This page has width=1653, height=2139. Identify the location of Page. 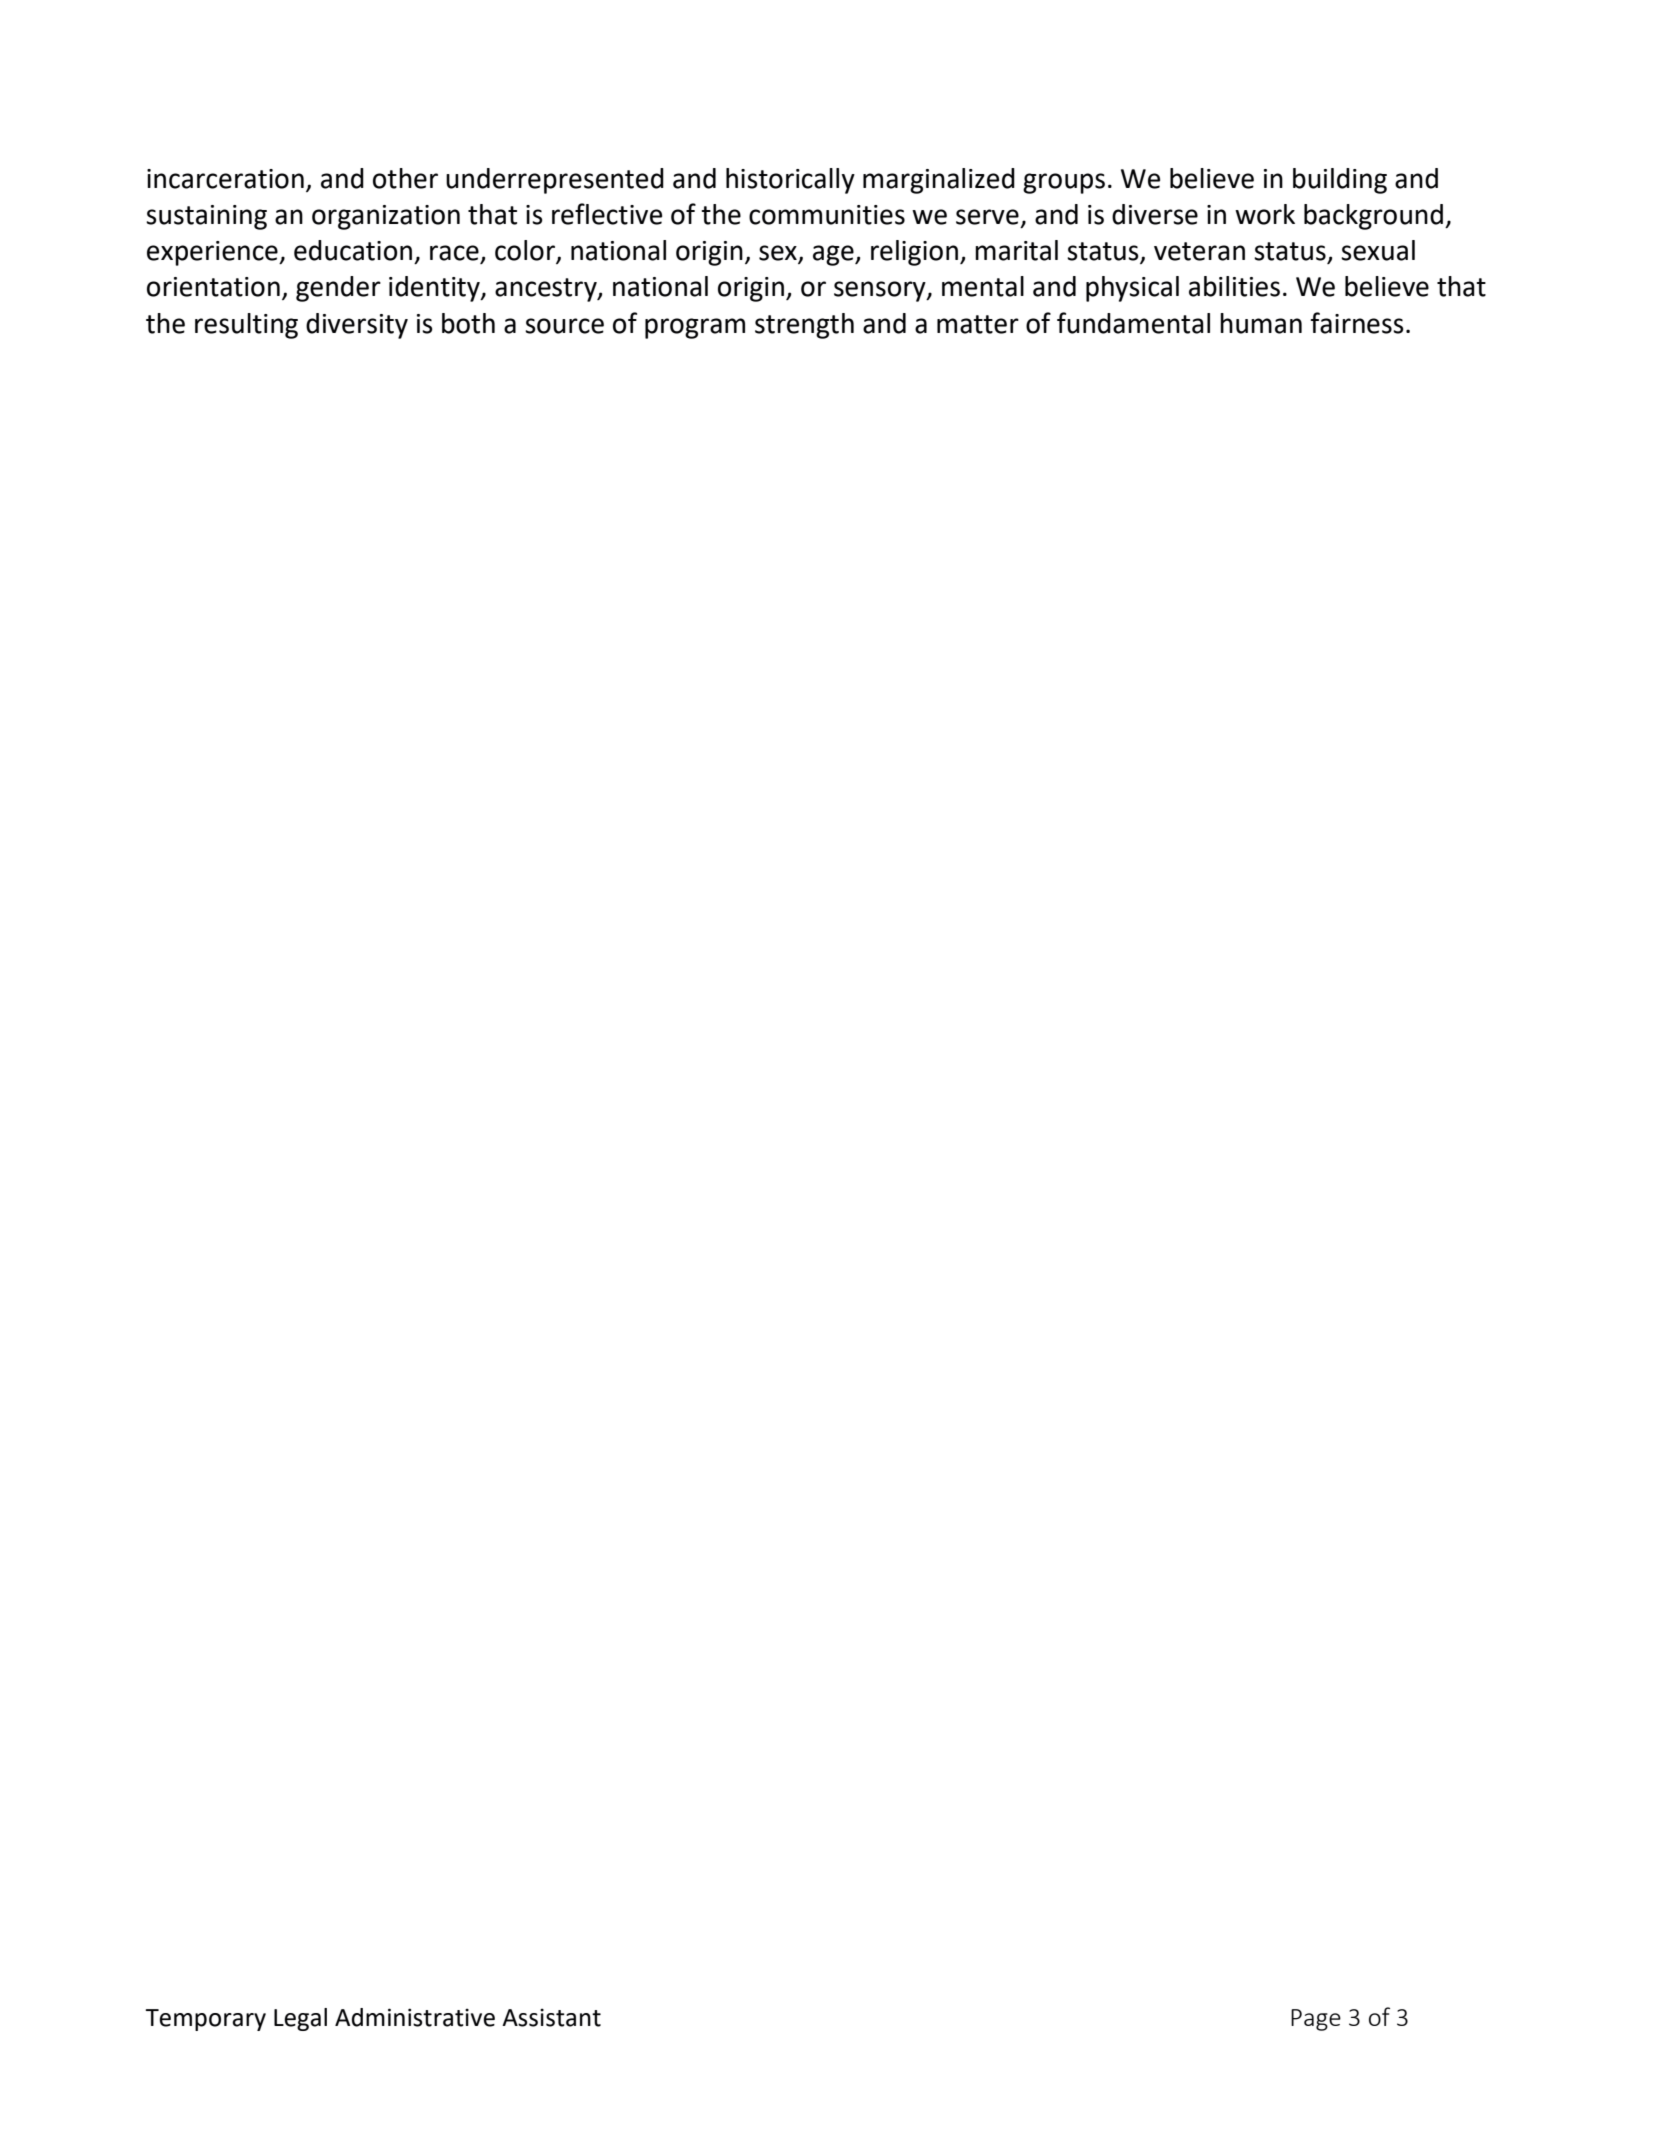
(1316, 2020).
